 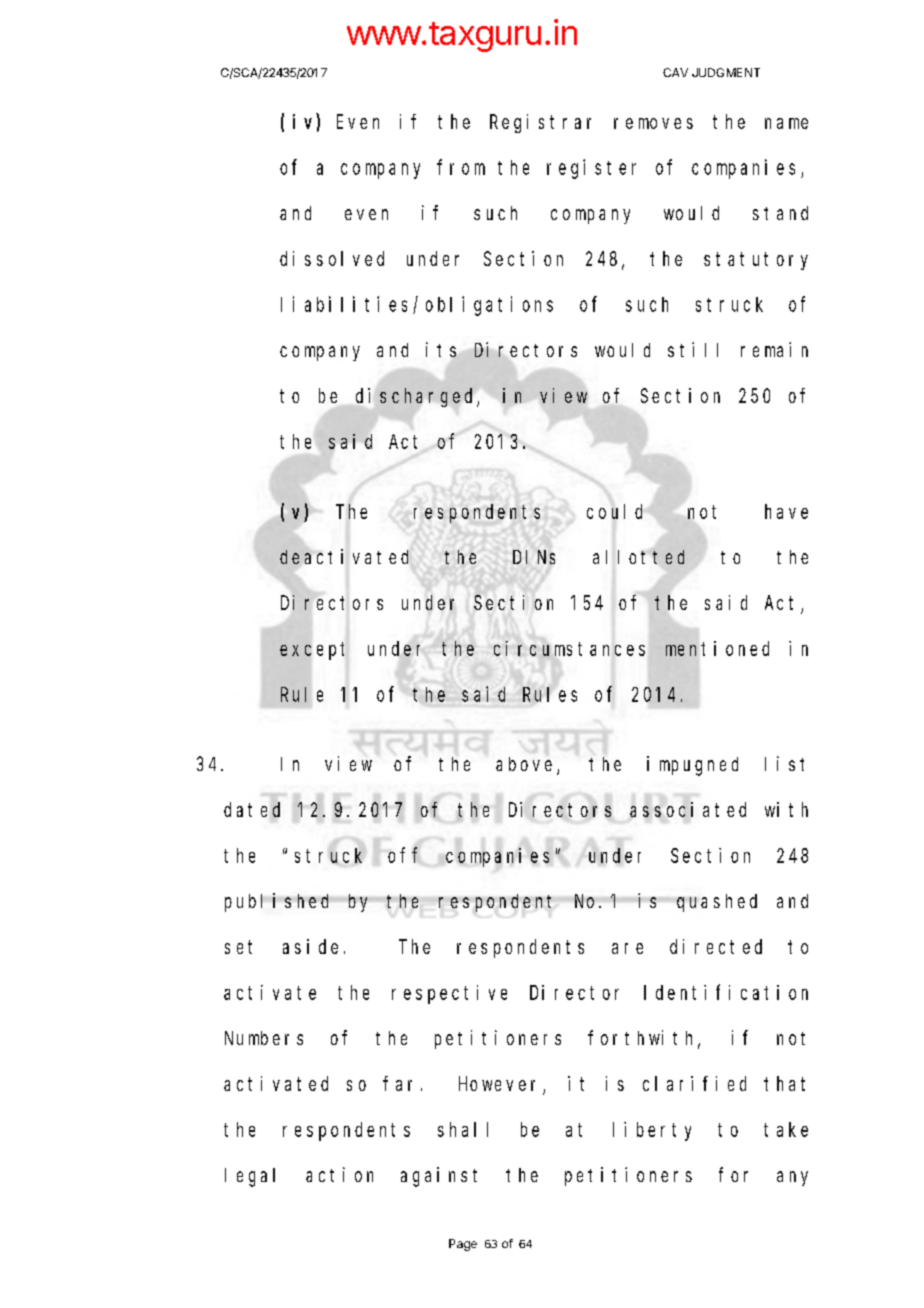 What do you see at coordinates (726, 72) in the screenshot?
I see `JUDGMENT` at bounding box center [726, 72].
